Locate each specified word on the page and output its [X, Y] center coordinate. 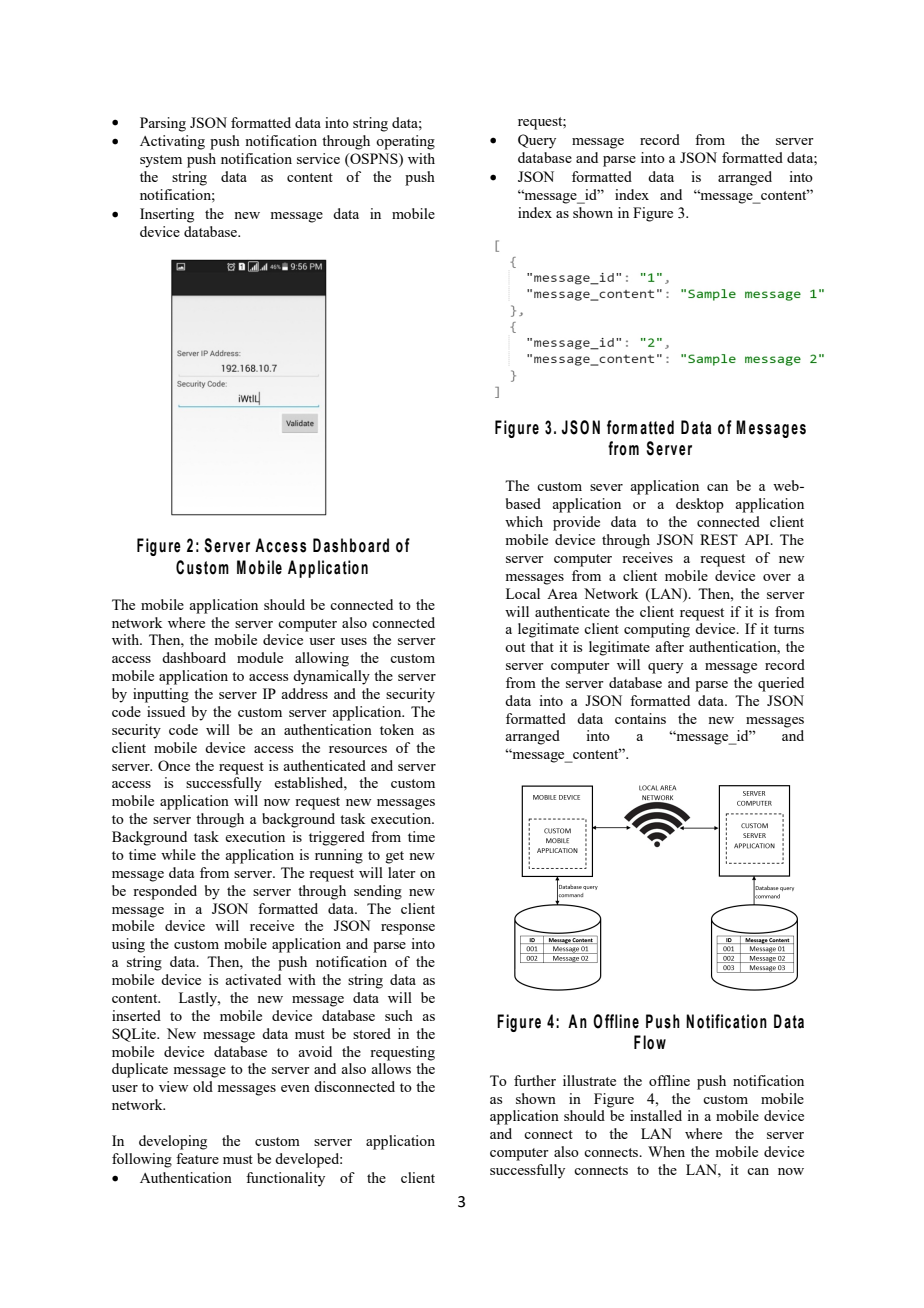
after [669, 646]
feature [197, 1158]
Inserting [167, 215]
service [318, 158]
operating [405, 142]
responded [165, 892]
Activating [172, 142]
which [524, 521]
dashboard [194, 657]
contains [640, 718]
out [515, 647]
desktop [700, 505]
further [535, 1080]
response [408, 929]
